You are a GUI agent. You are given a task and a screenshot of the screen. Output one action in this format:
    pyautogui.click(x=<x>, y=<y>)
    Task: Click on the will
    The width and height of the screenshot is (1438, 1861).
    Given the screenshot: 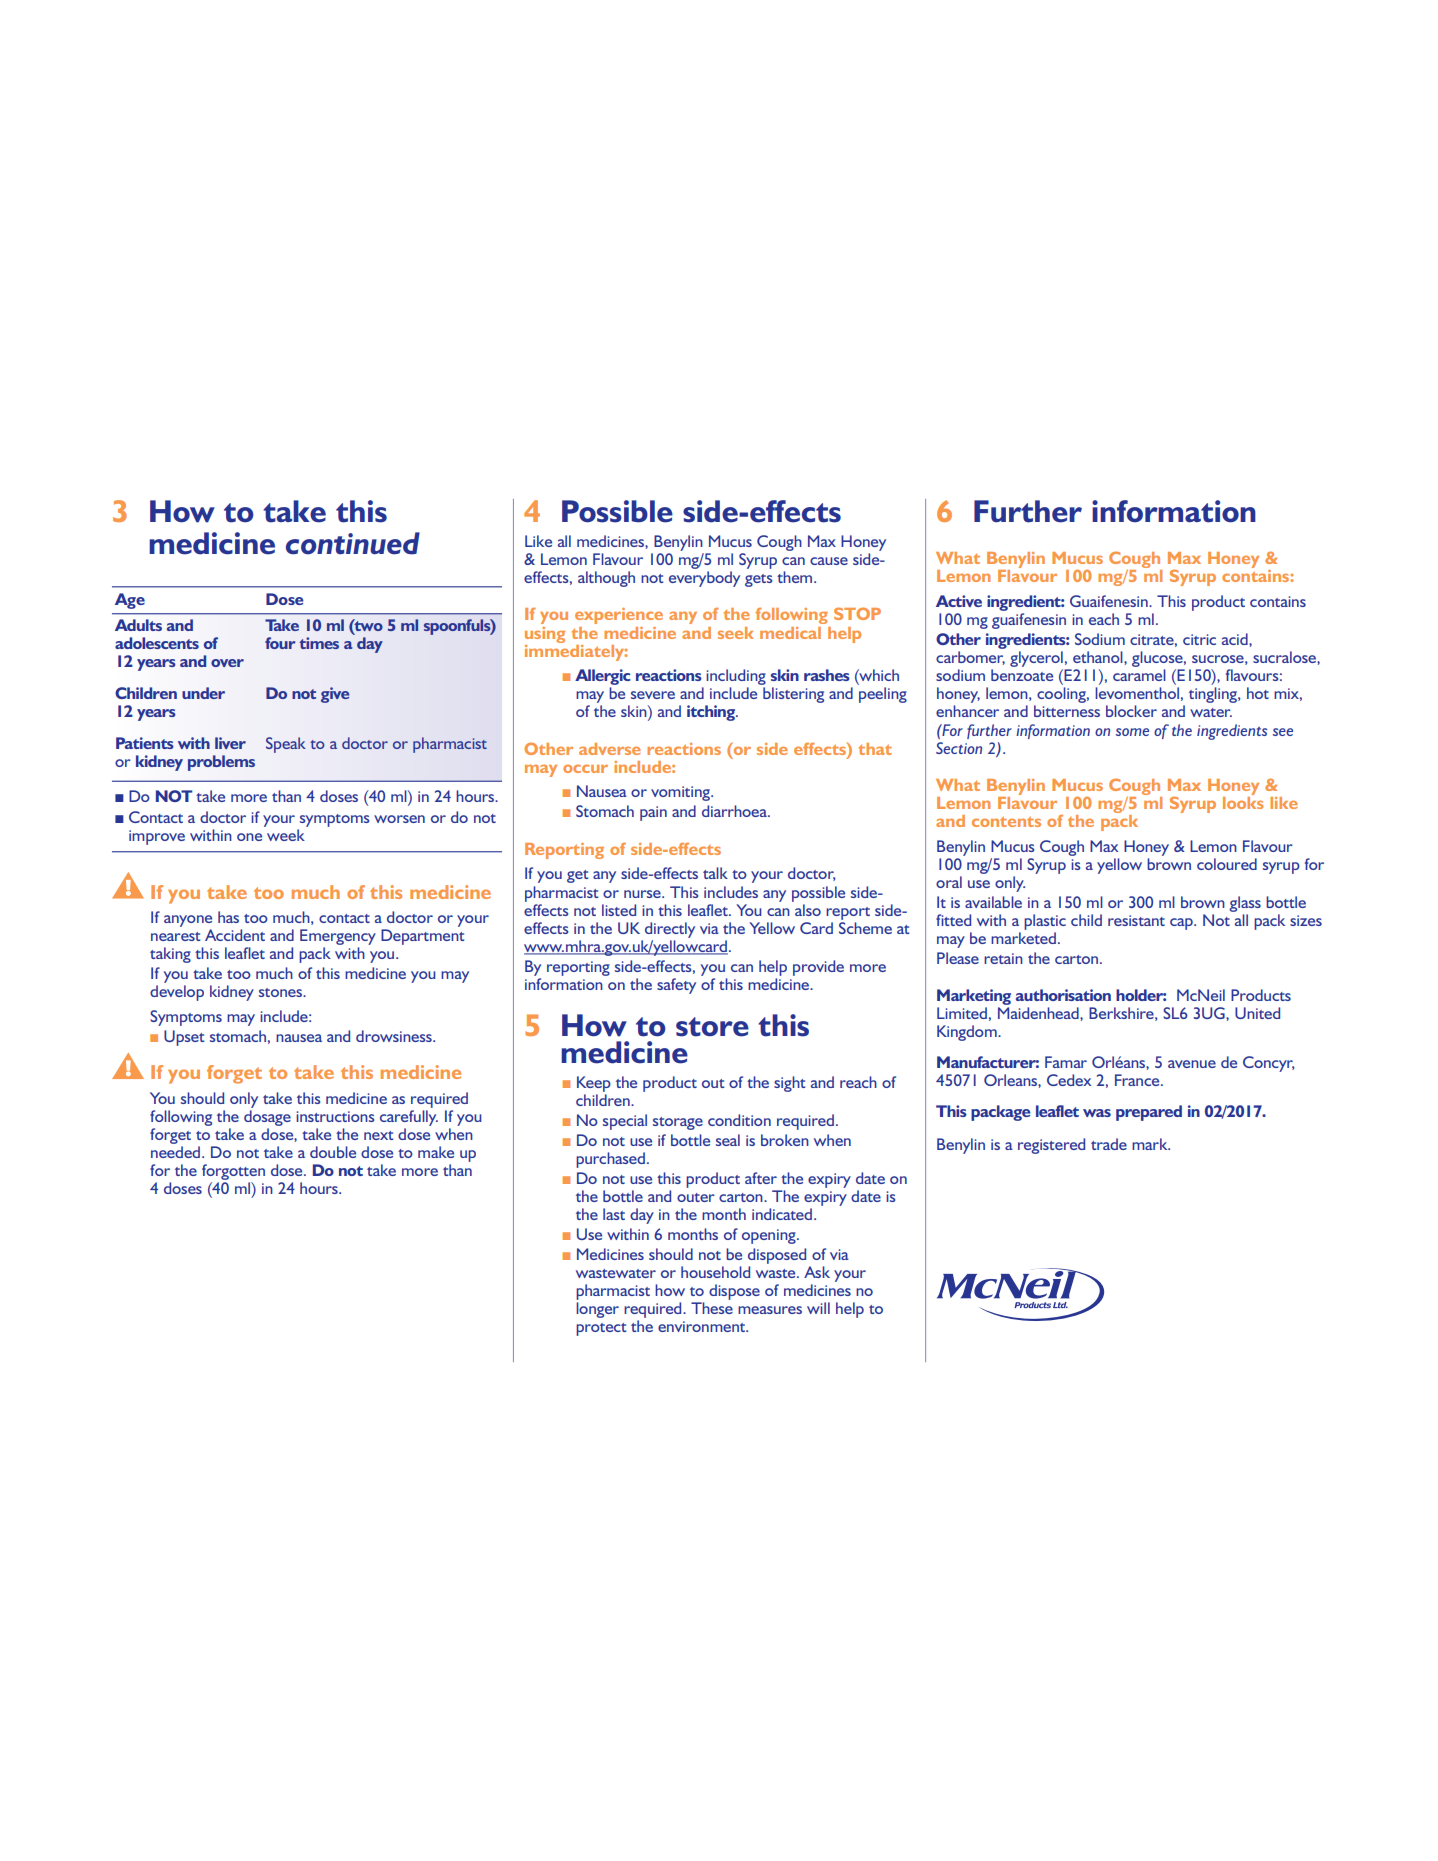 What is the action you would take?
    pyautogui.click(x=818, y=1308)
